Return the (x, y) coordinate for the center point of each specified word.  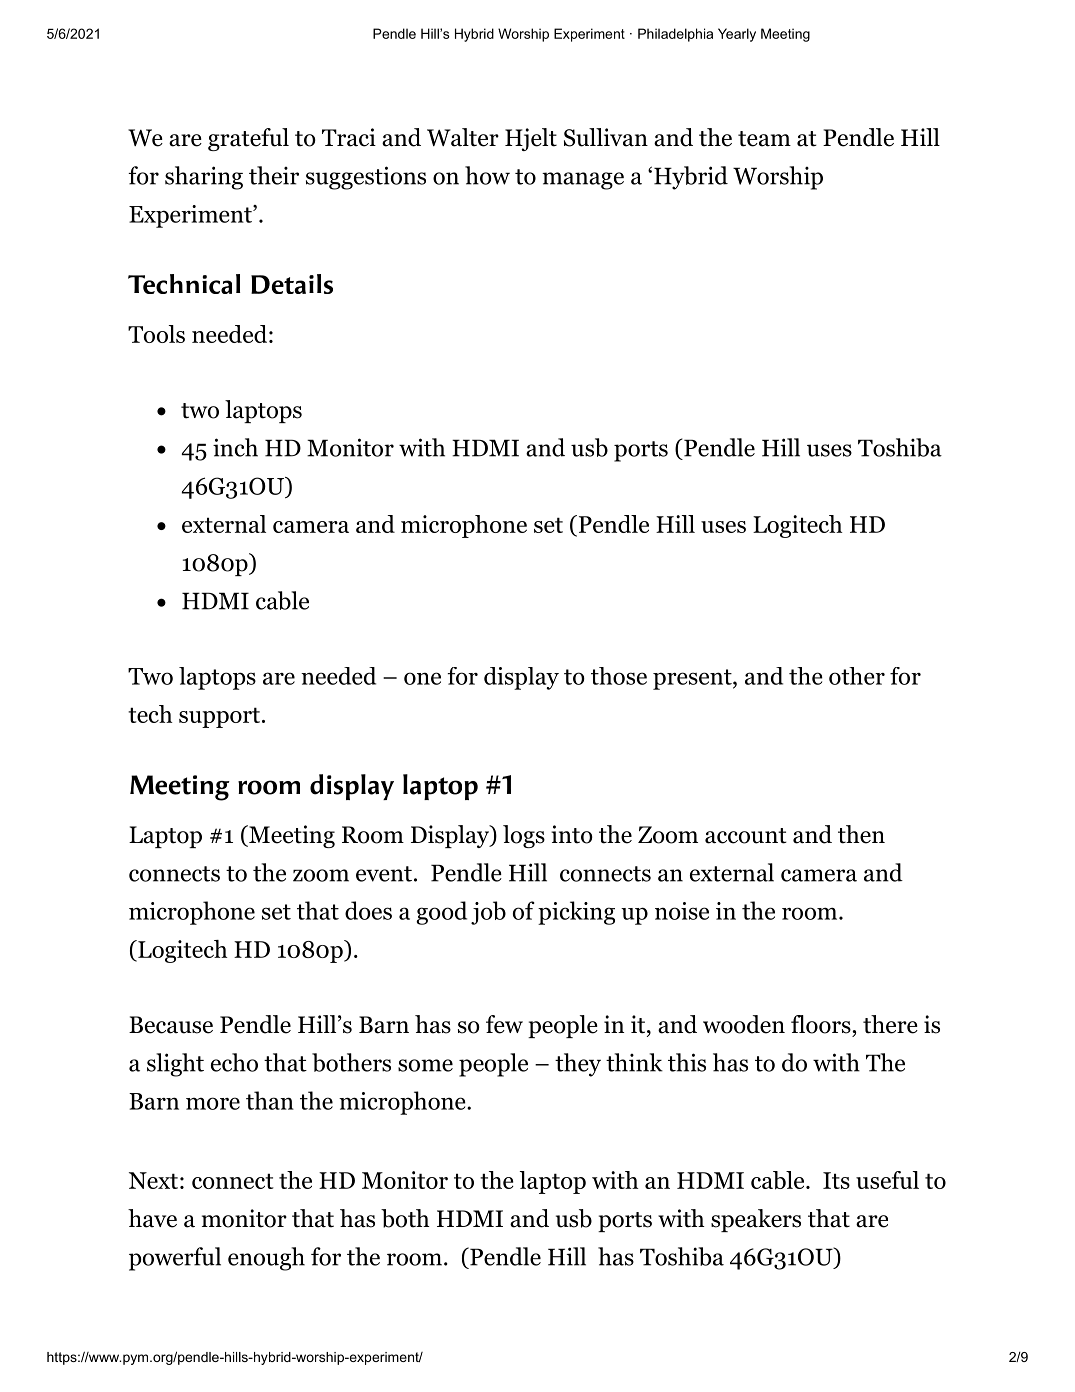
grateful (248, 139)
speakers (756, 1220)
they (578, 1065)
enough (266, 1259)
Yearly (737, 35)
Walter (463, 137)
